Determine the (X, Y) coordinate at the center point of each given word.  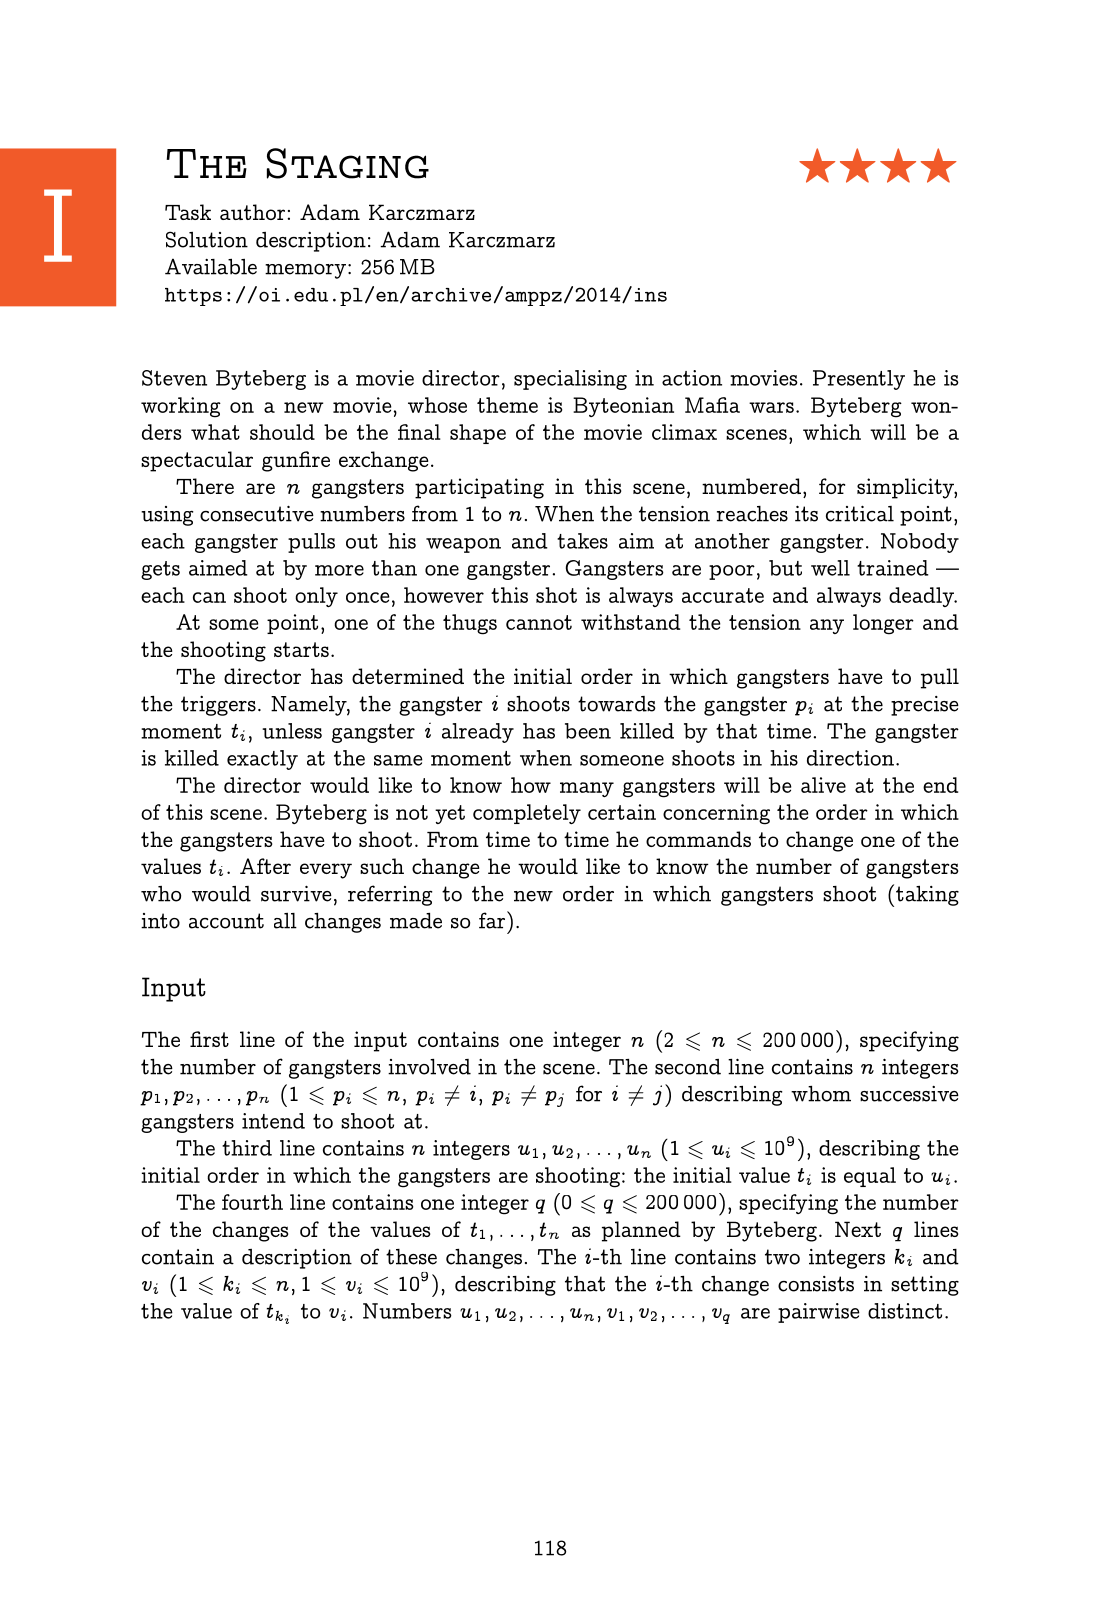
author (252, 212)
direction (850, 758)
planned (641, 1231)
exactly (262, 760)
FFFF (878, 165)
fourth (252, 1202)
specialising (570, 380)
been (588, 731)
